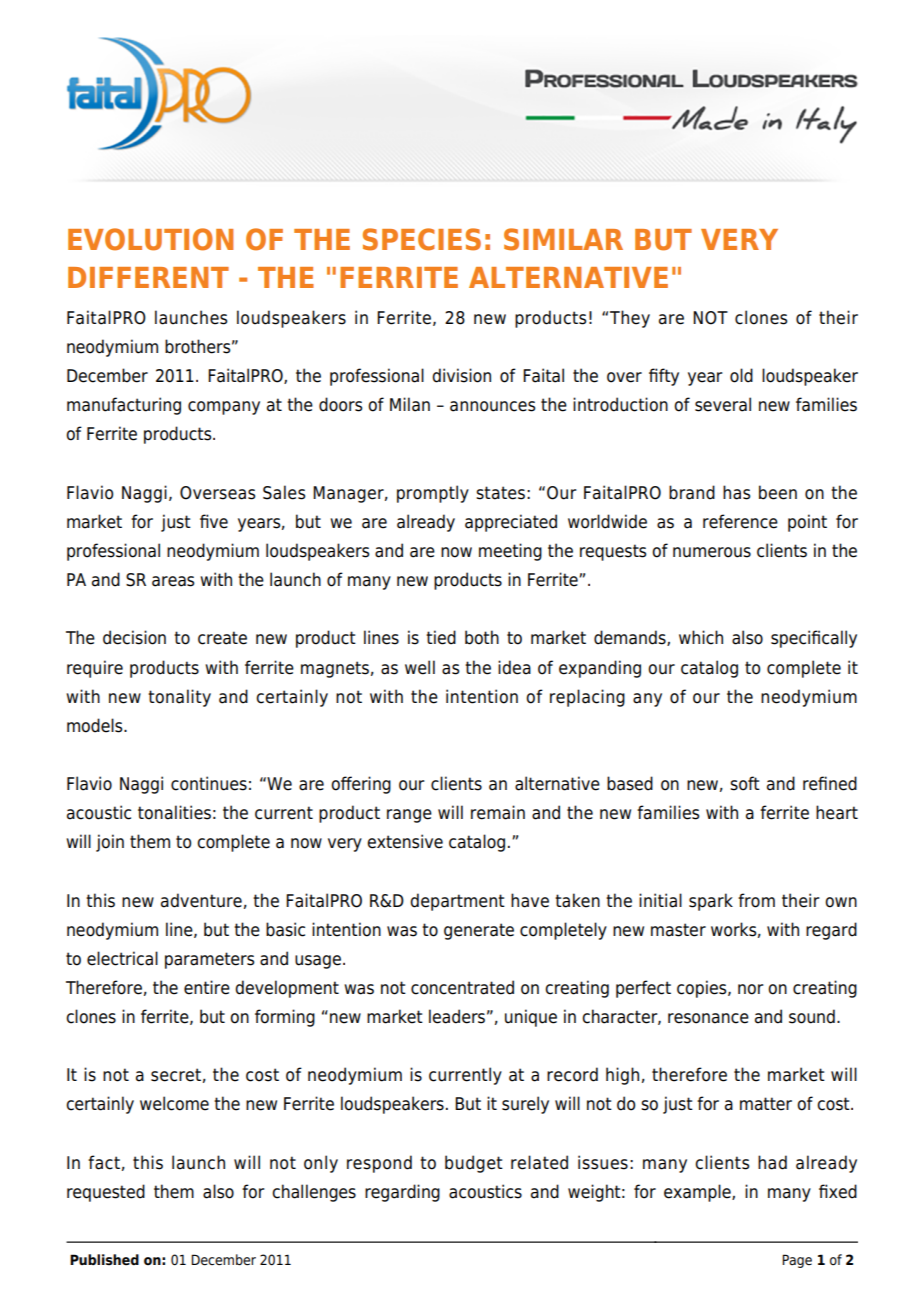  Describe the element at coordinates (207, 987) in the screenshot. I see `entire` at that location.
